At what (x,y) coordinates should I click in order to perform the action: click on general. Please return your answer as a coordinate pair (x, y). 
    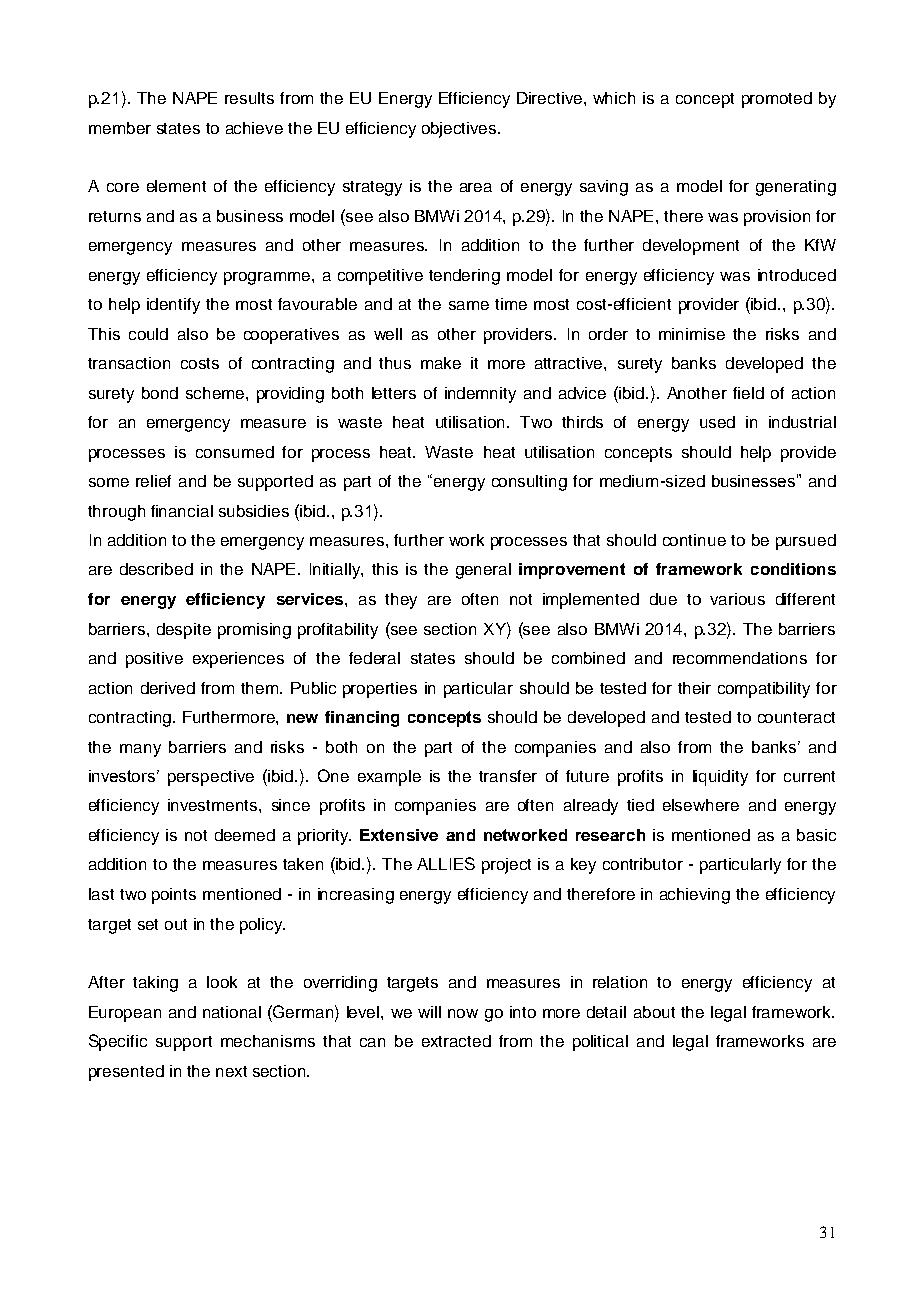
    Looking at the image, I should click on (483, 571).
